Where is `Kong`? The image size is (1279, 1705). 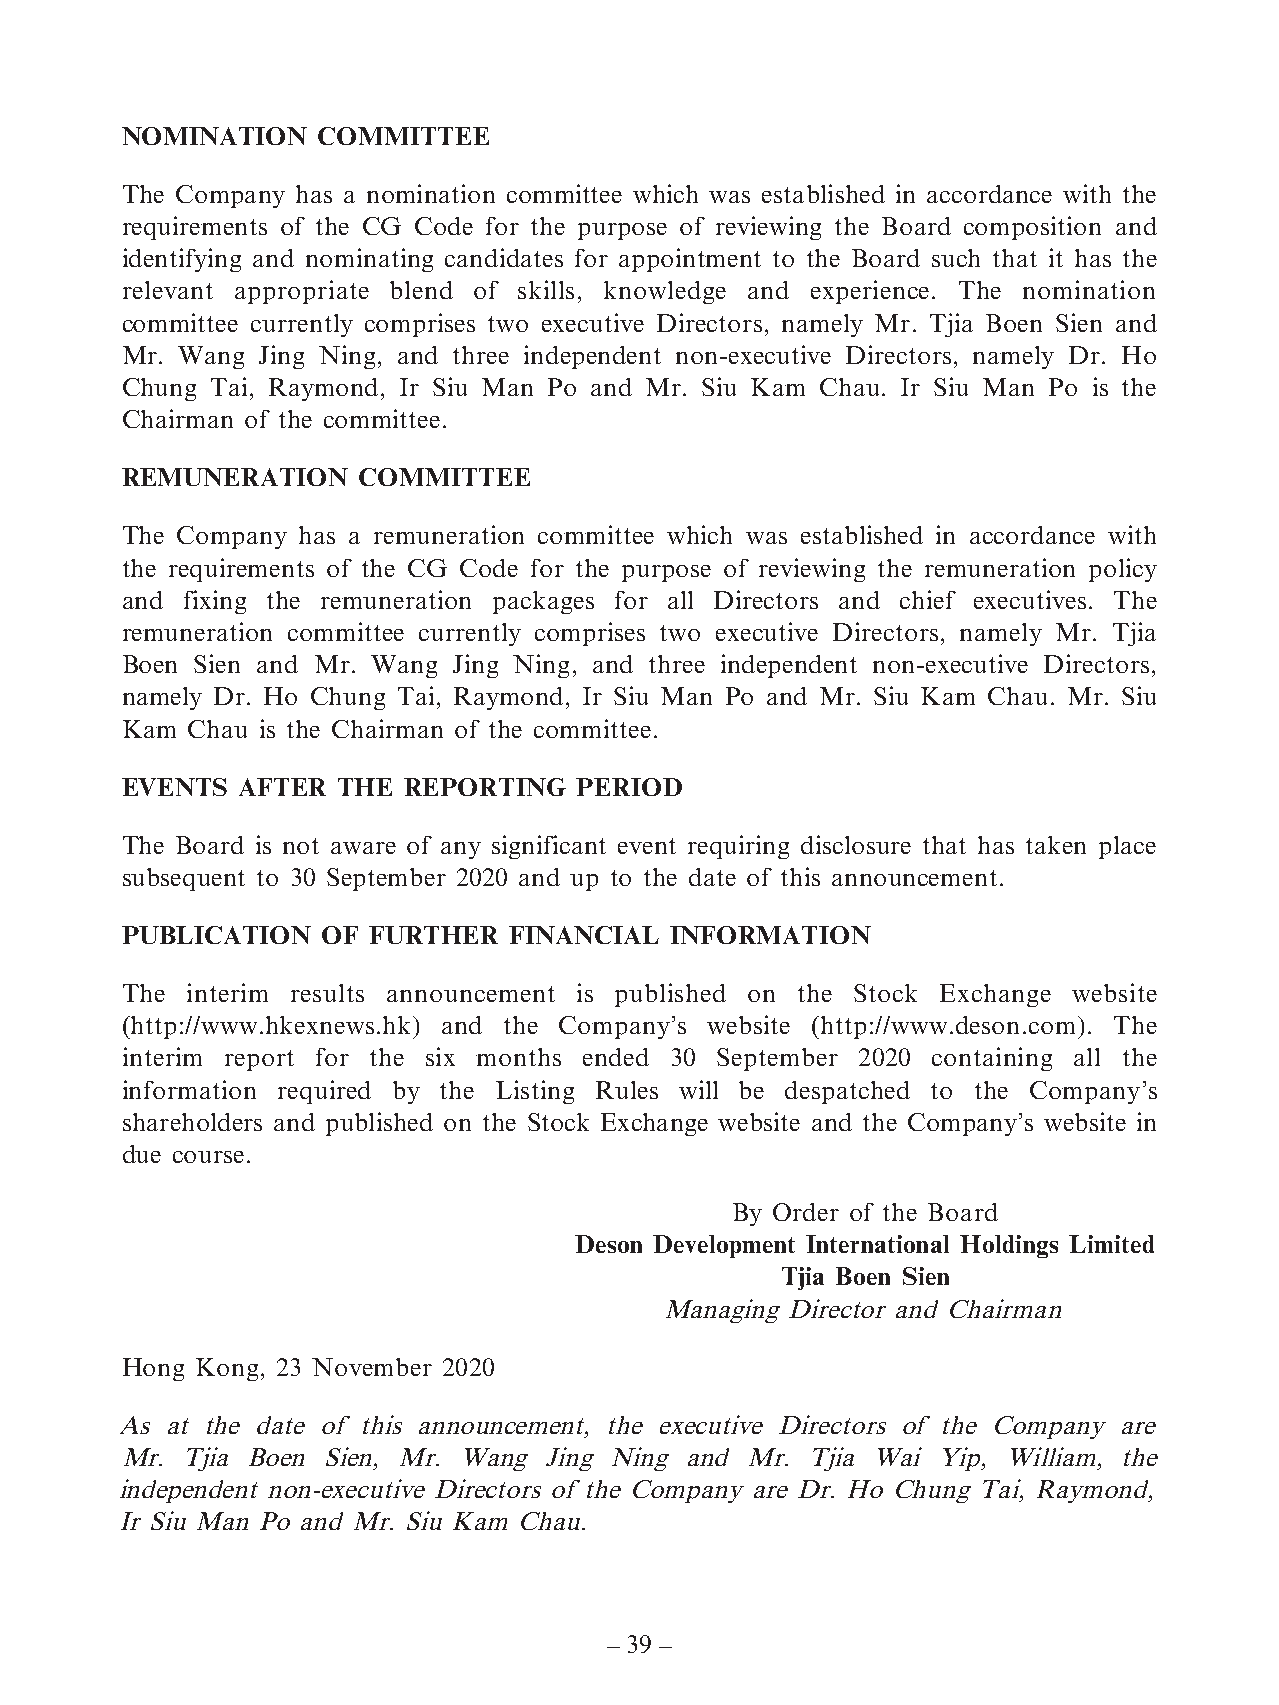
Kong is located at coordinates (227, 1369).
